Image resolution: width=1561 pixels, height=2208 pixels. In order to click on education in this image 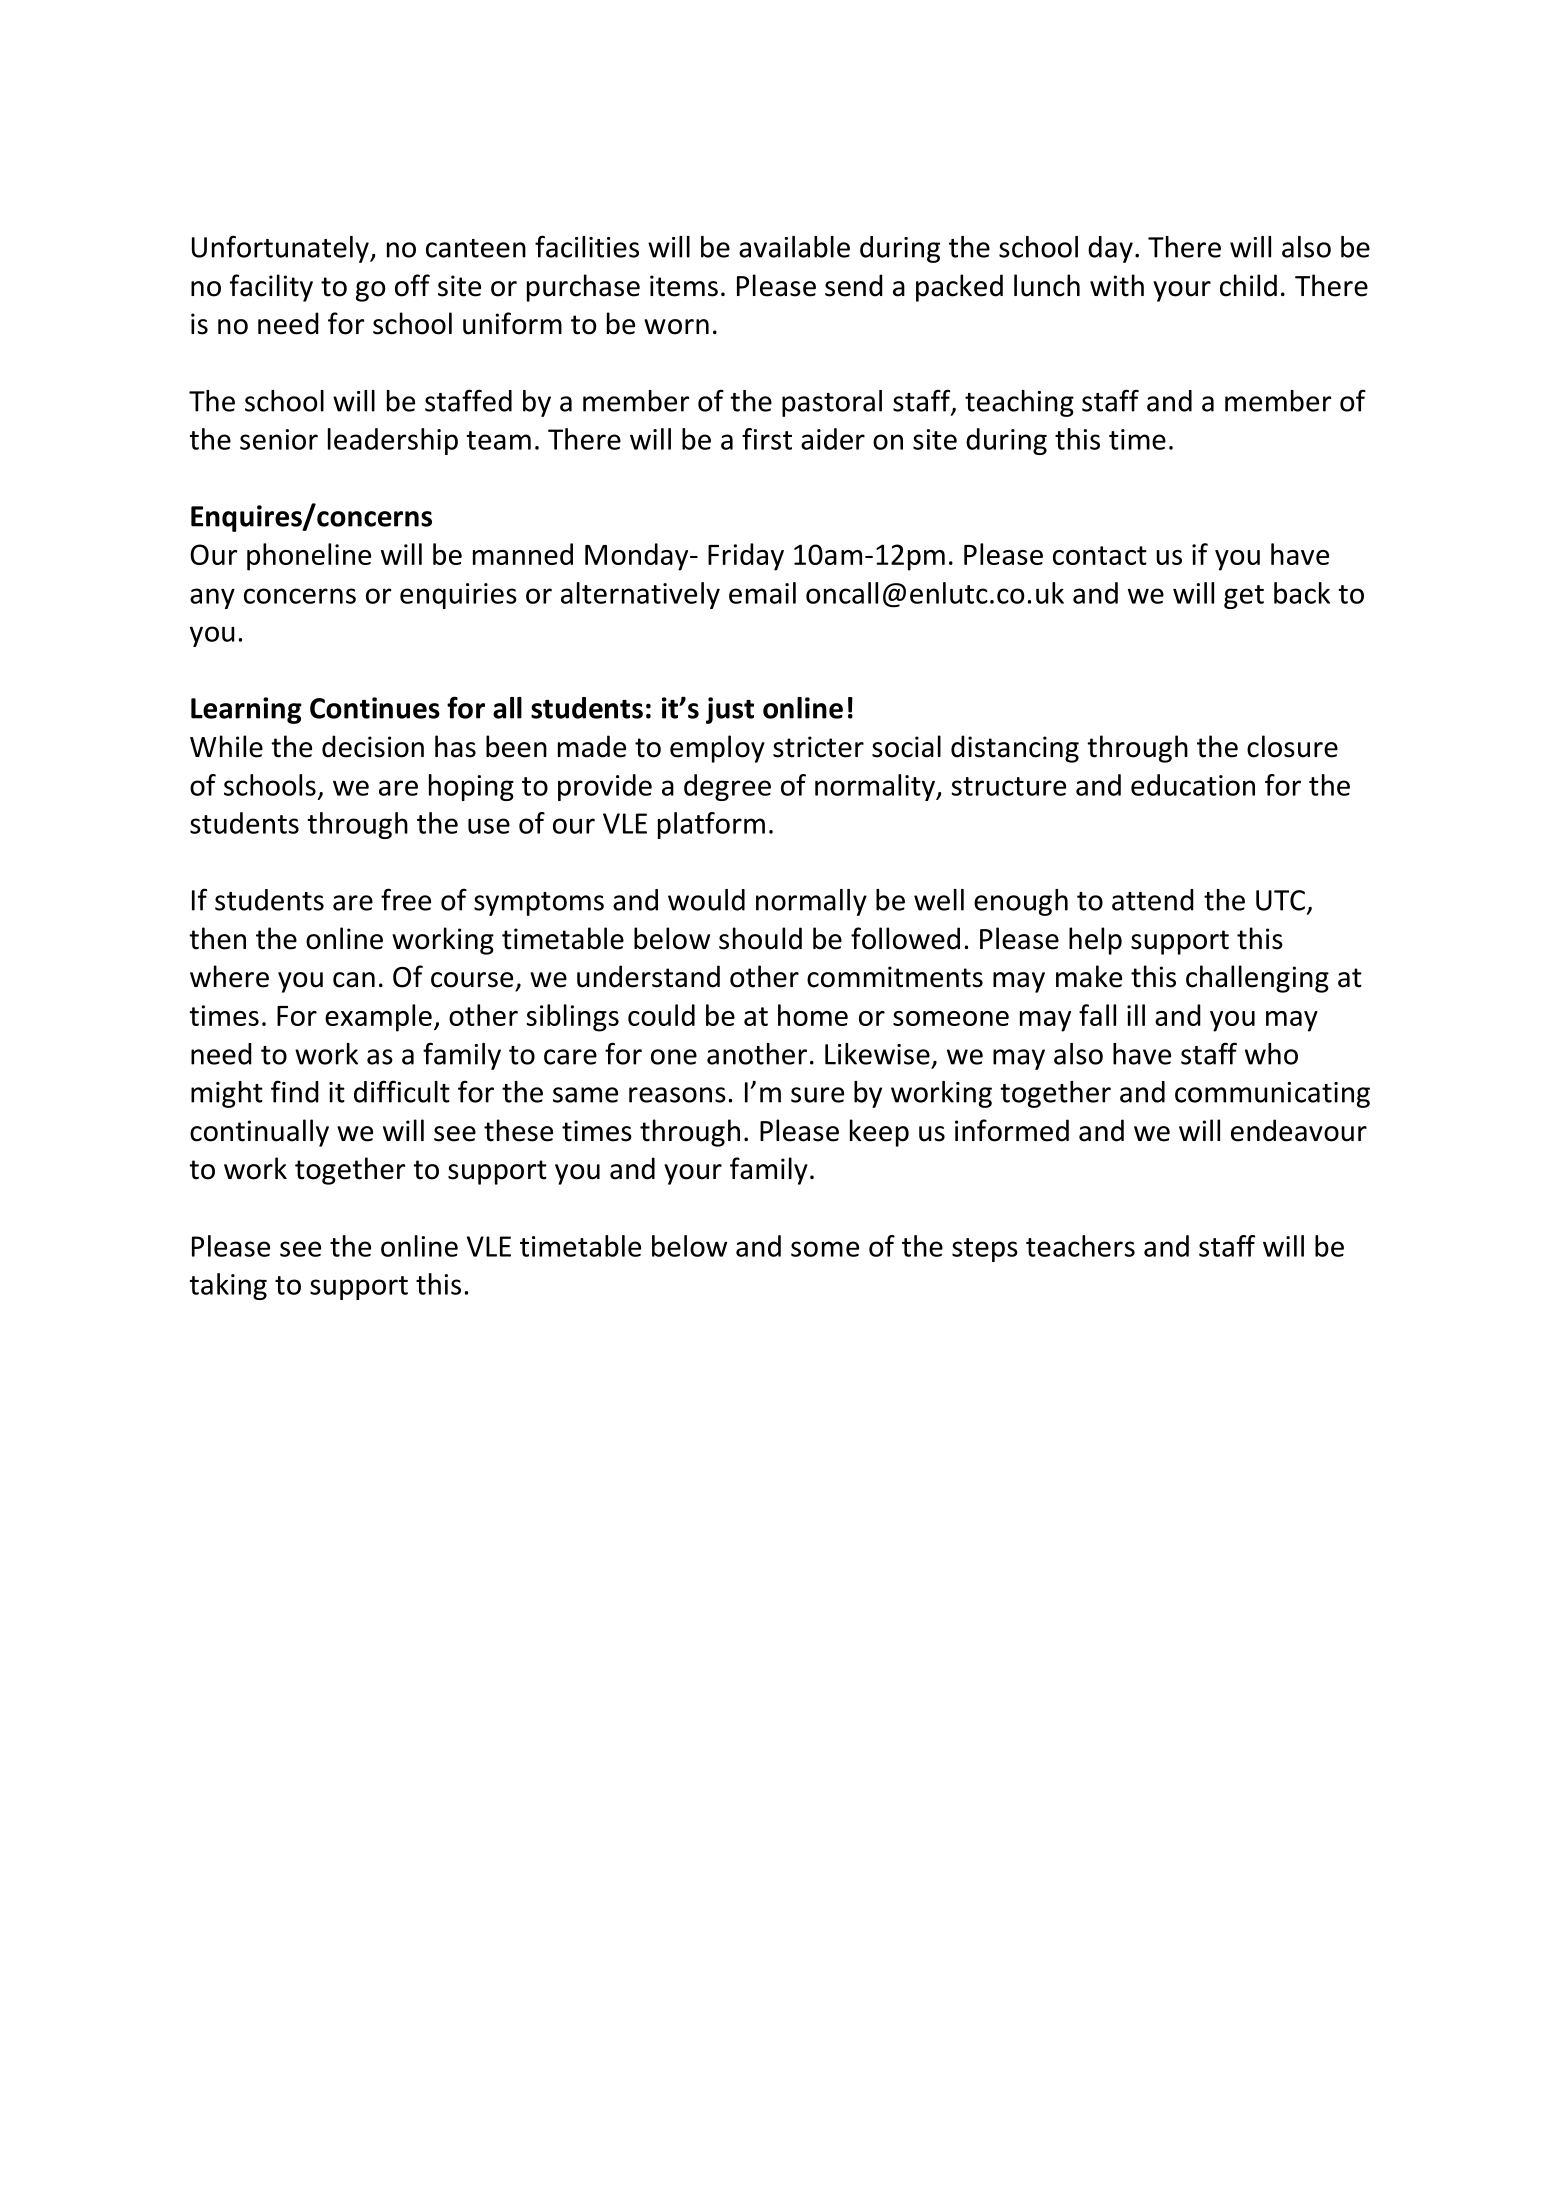, I will do `click(1193, 785)`.
